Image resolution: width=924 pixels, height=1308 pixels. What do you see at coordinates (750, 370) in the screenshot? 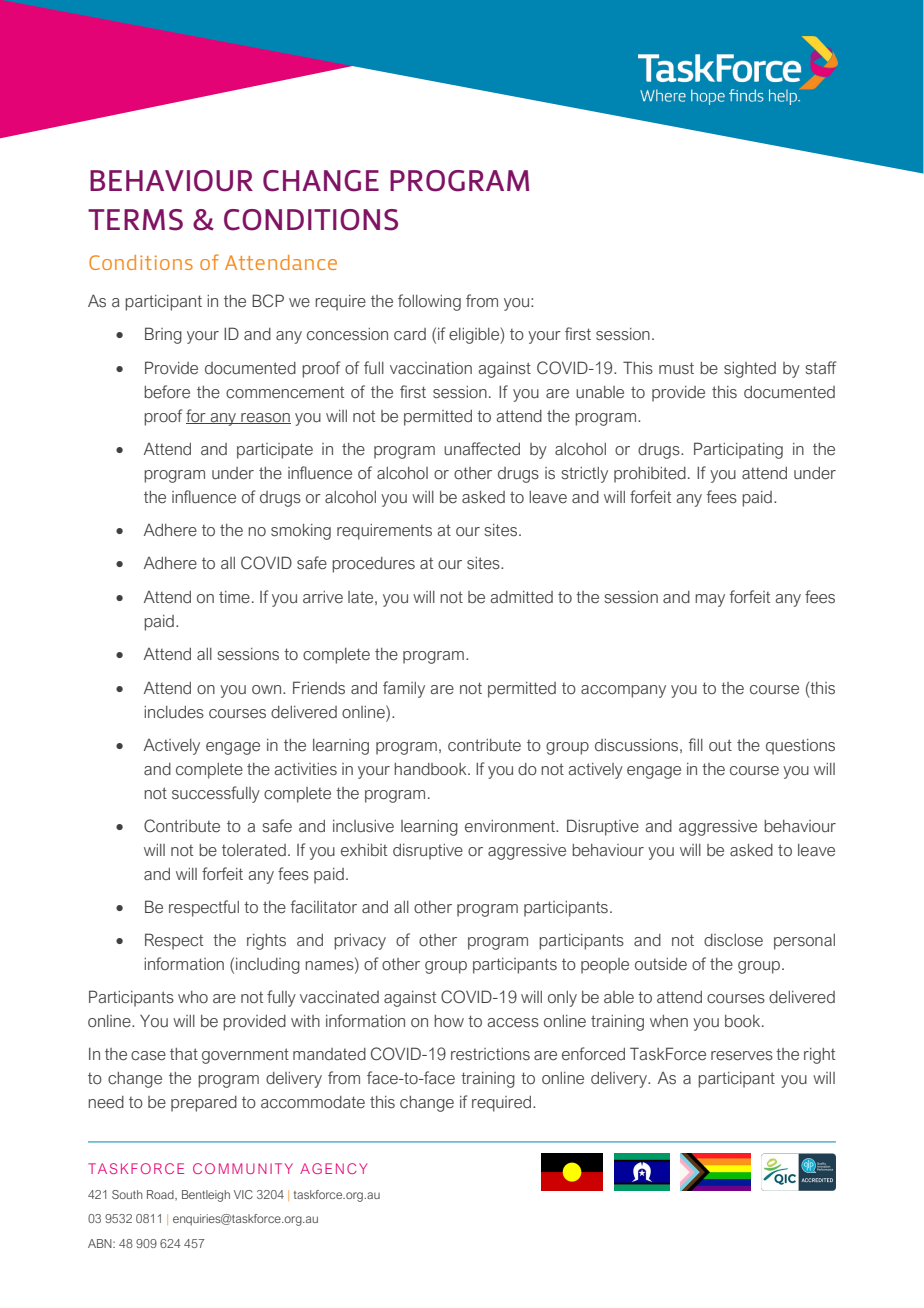
I see `sighted` at bounding box center [750, 370].
